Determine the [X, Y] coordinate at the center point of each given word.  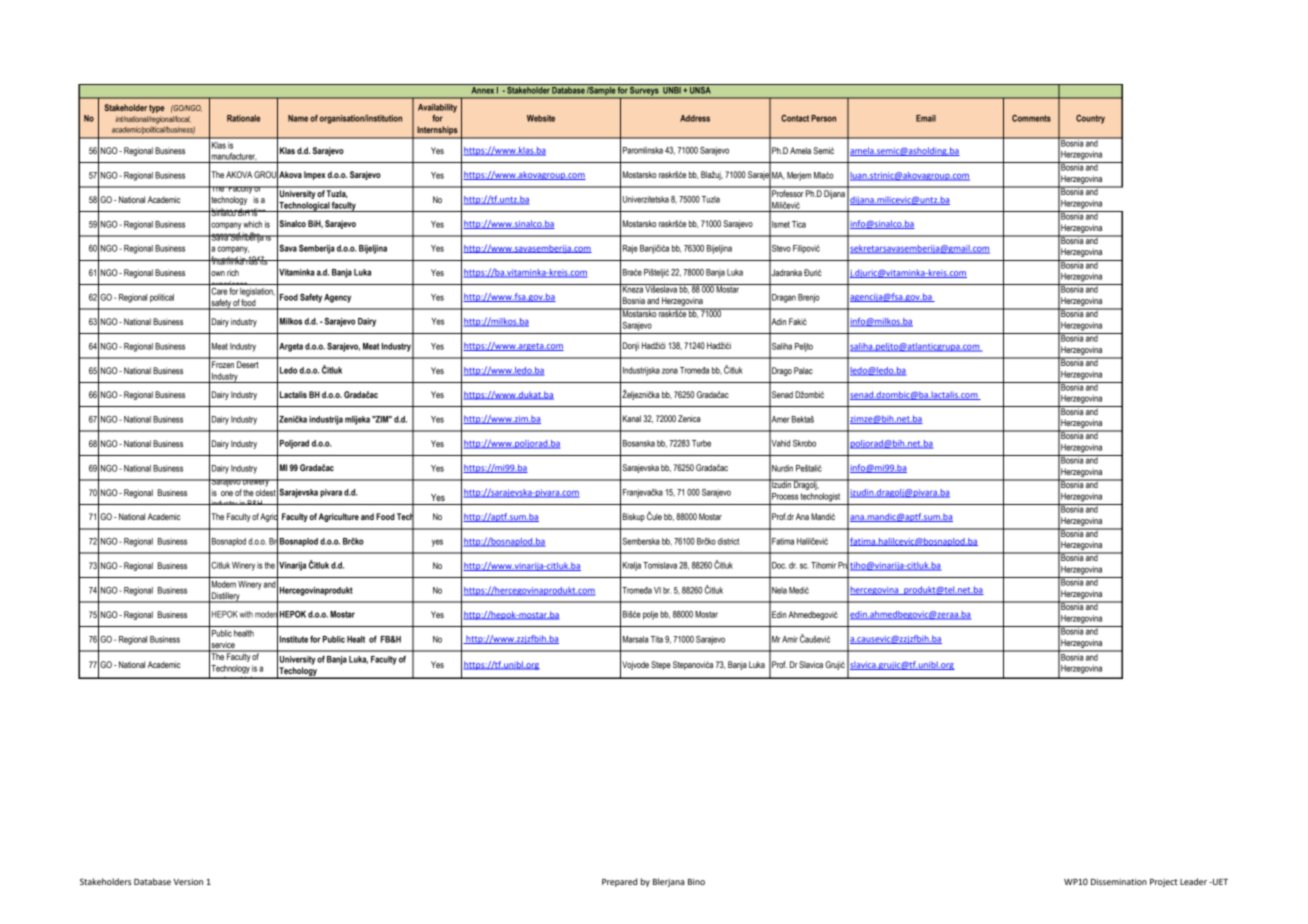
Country [1090, 119]
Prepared [619, 882]
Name [298, 118]
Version [188, 881]
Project [1164, 882]
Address [695, 118]
